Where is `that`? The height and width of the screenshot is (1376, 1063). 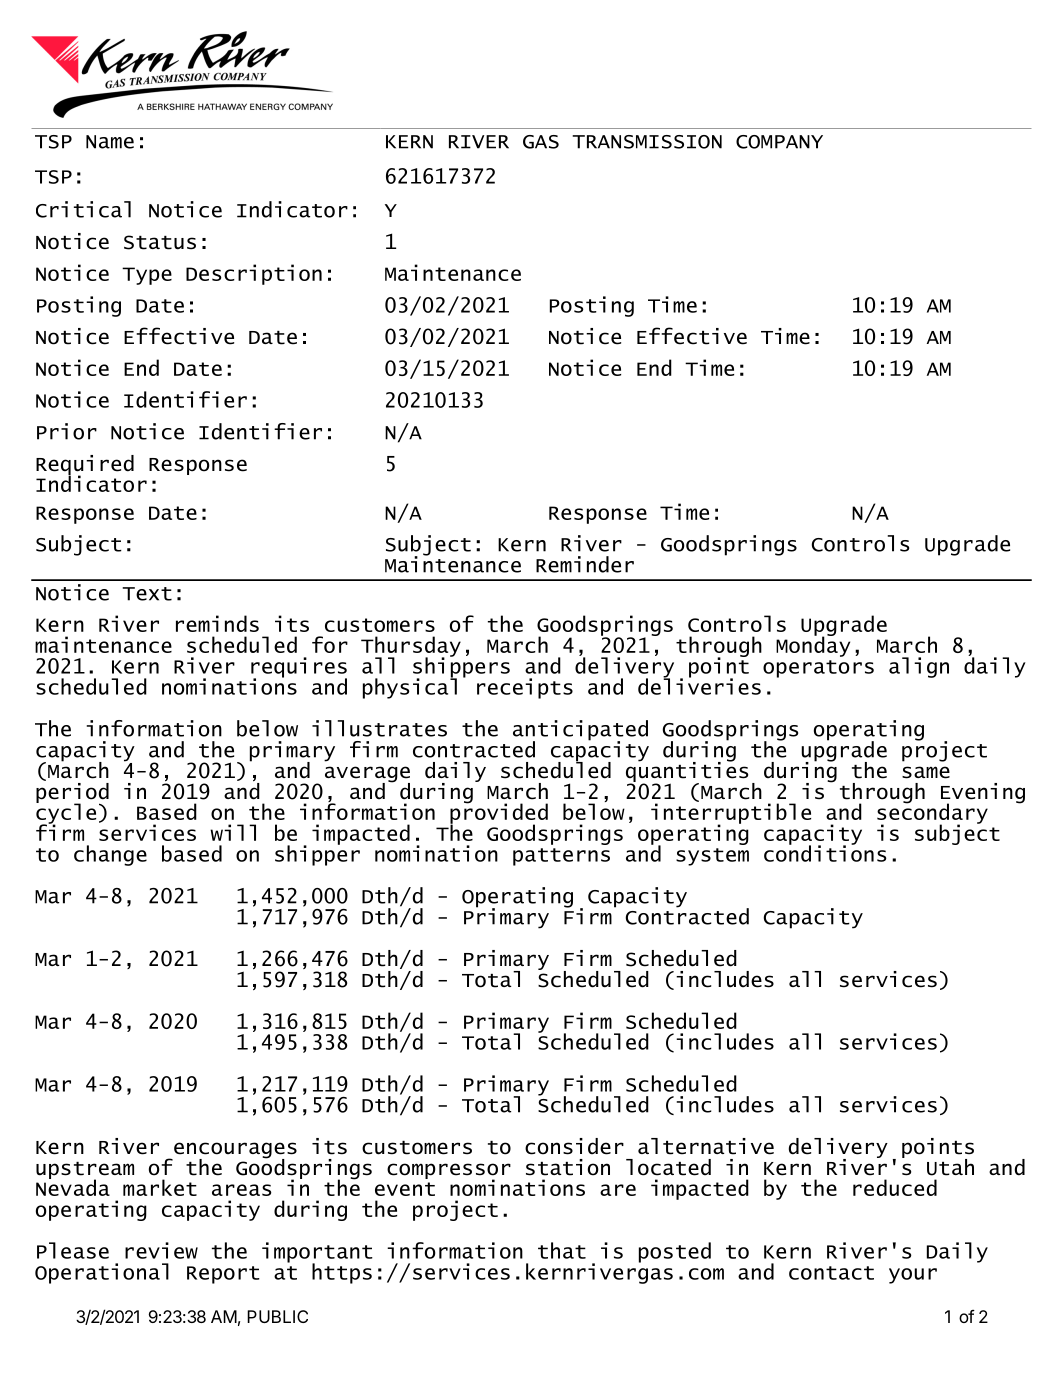 that is located at coordinates (562, 1250).
